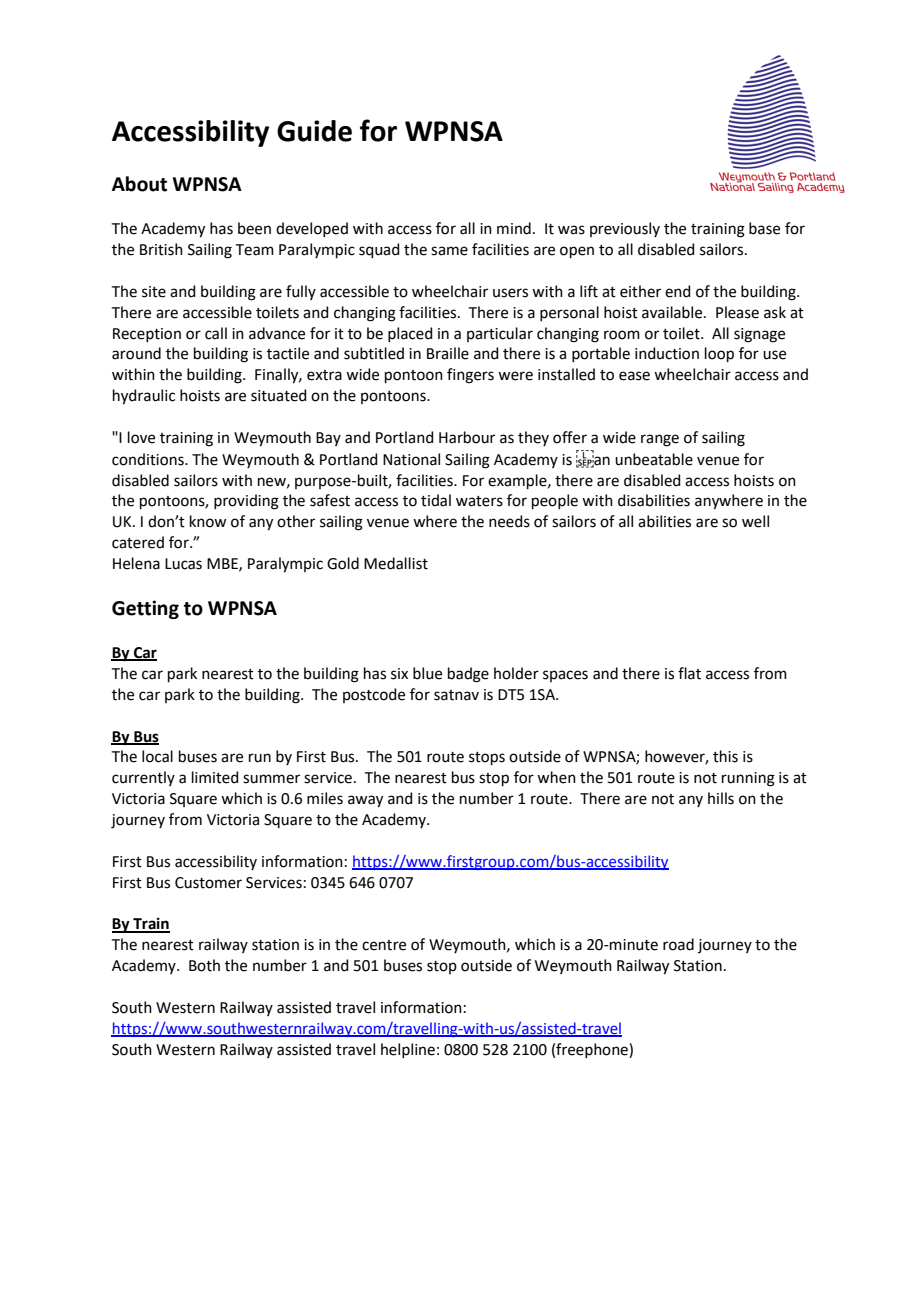  I want to click on About, so click(139, 184).
